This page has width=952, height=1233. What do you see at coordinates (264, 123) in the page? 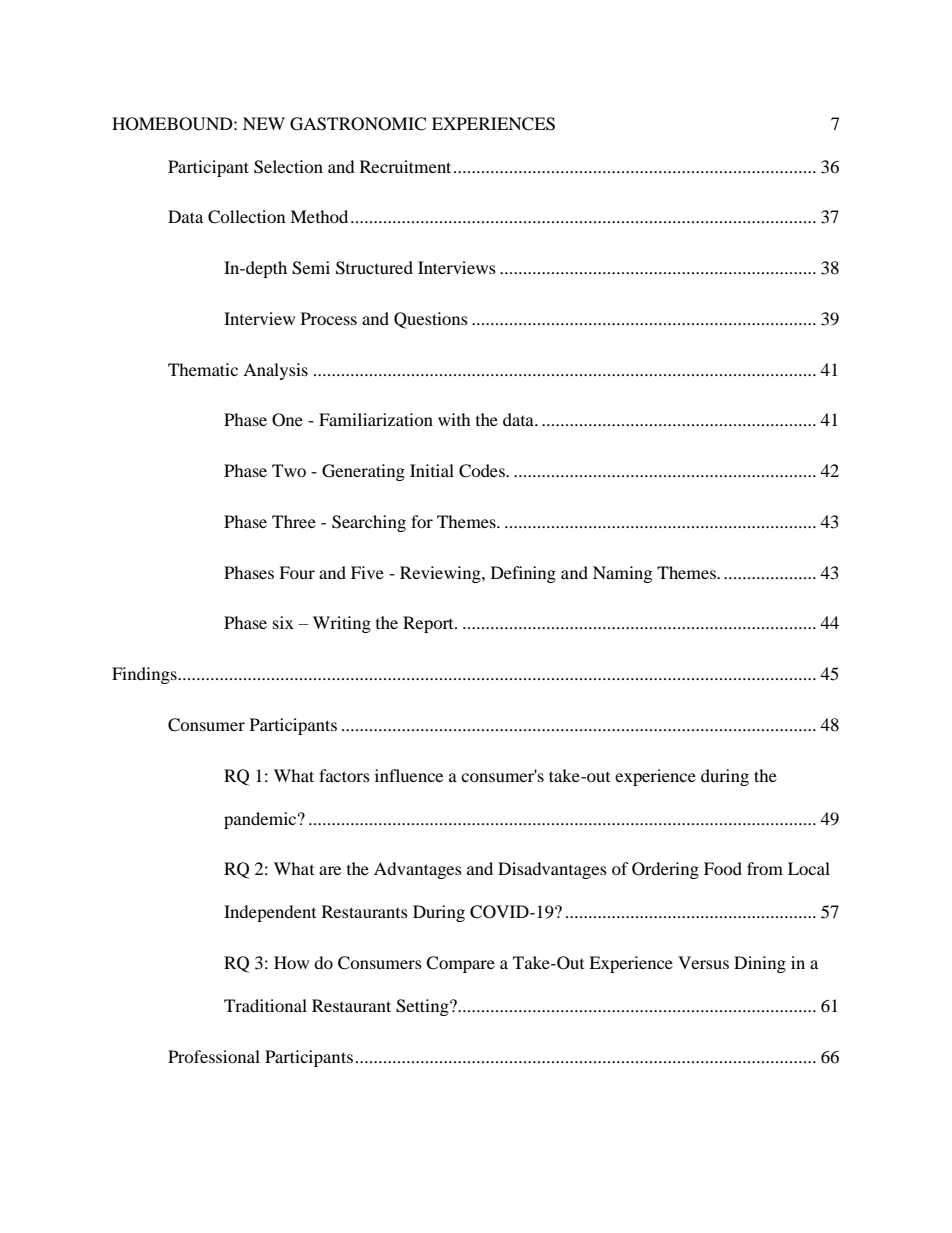
I see `NEW` at bounding box center [264, 123].
